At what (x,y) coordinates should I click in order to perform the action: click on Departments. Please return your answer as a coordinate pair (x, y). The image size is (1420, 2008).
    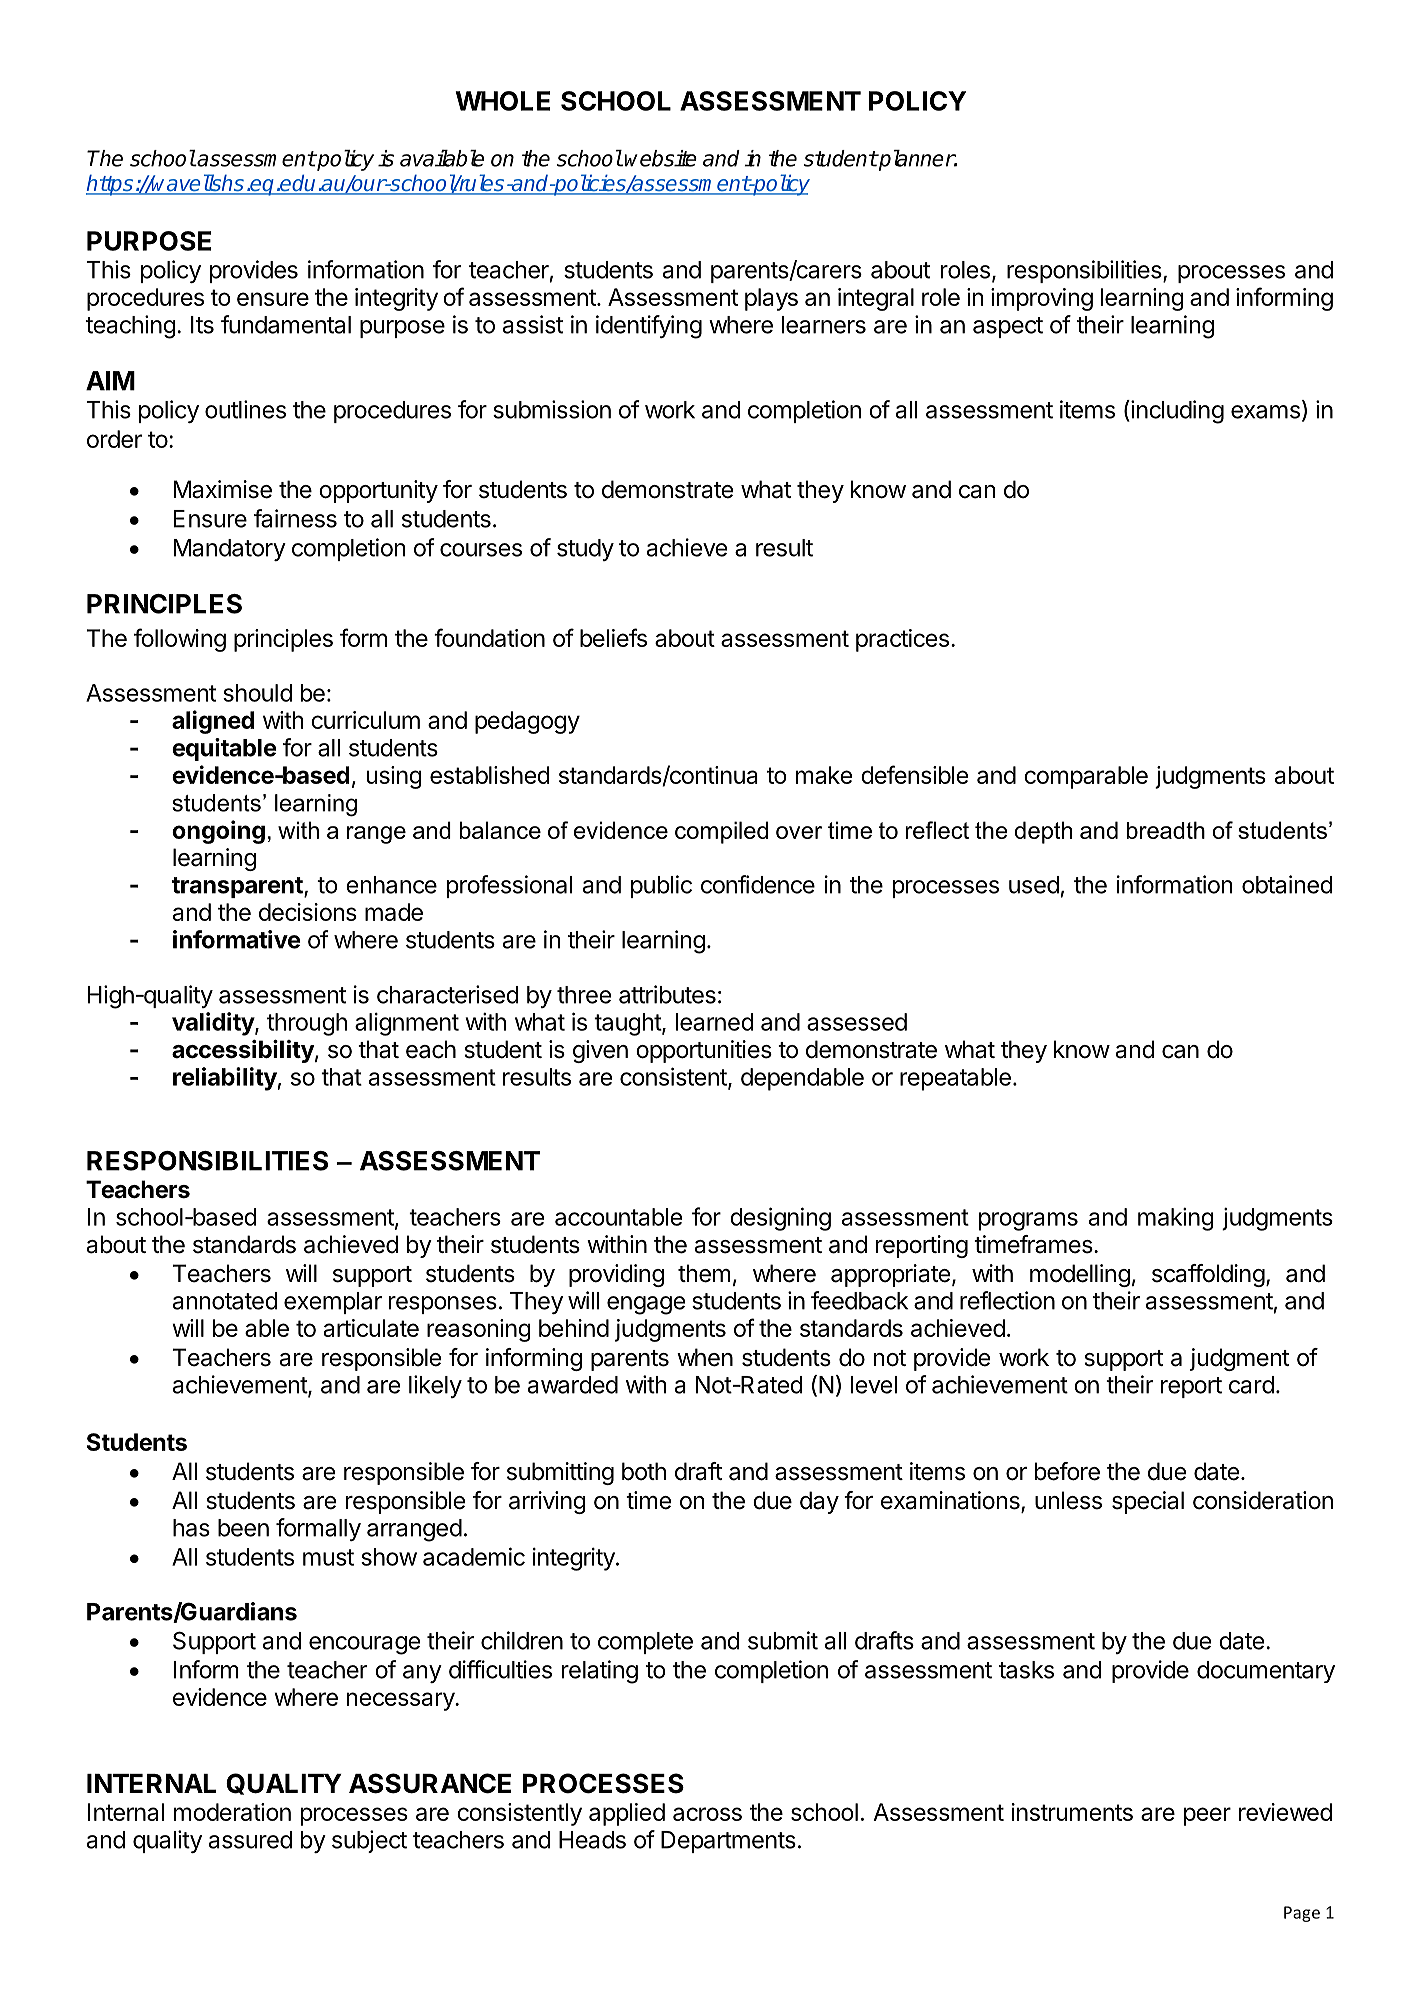
    Looking at the image, I should click on (728, 1842).
